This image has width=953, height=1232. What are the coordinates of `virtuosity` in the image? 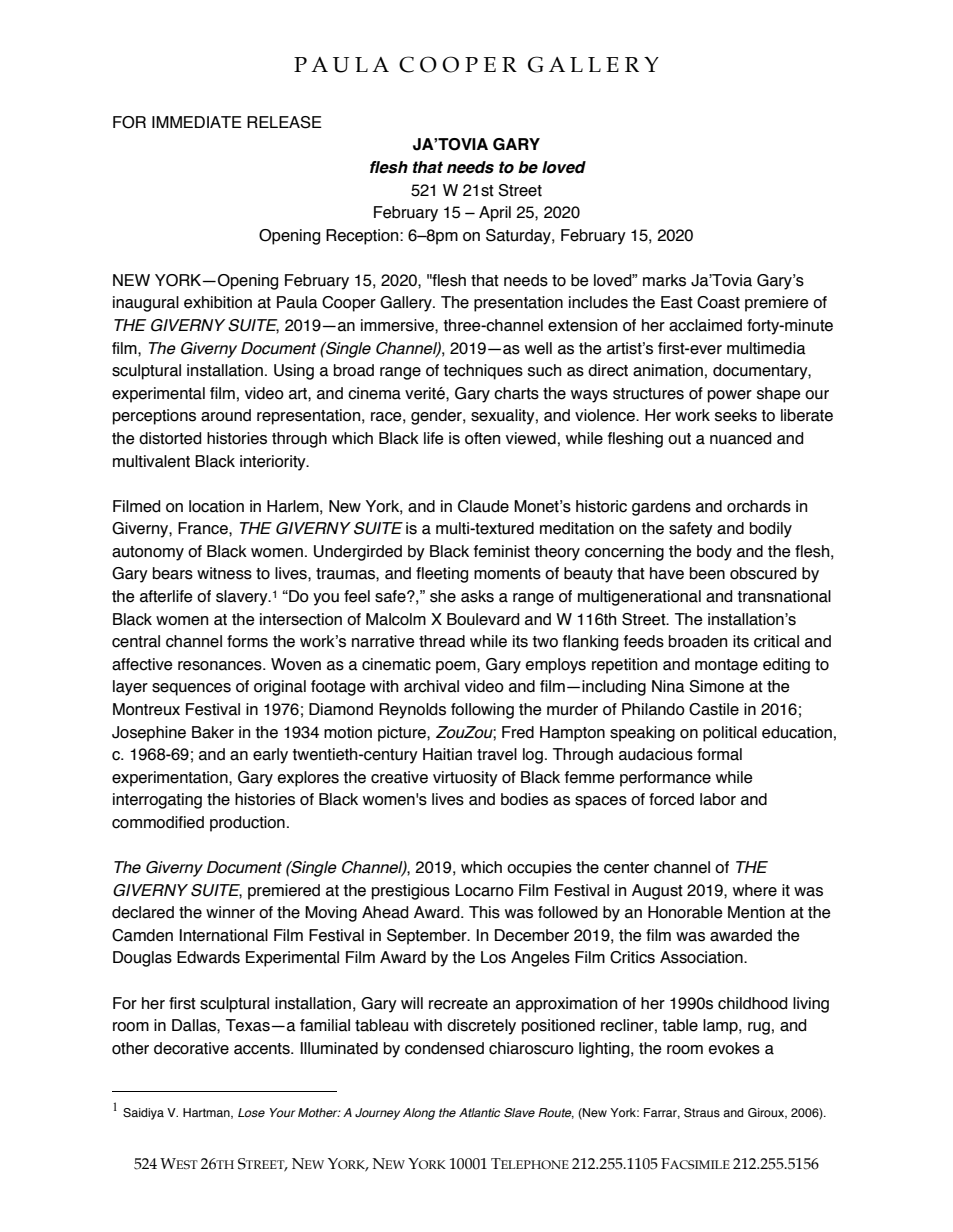 It's located at (465, 779).
